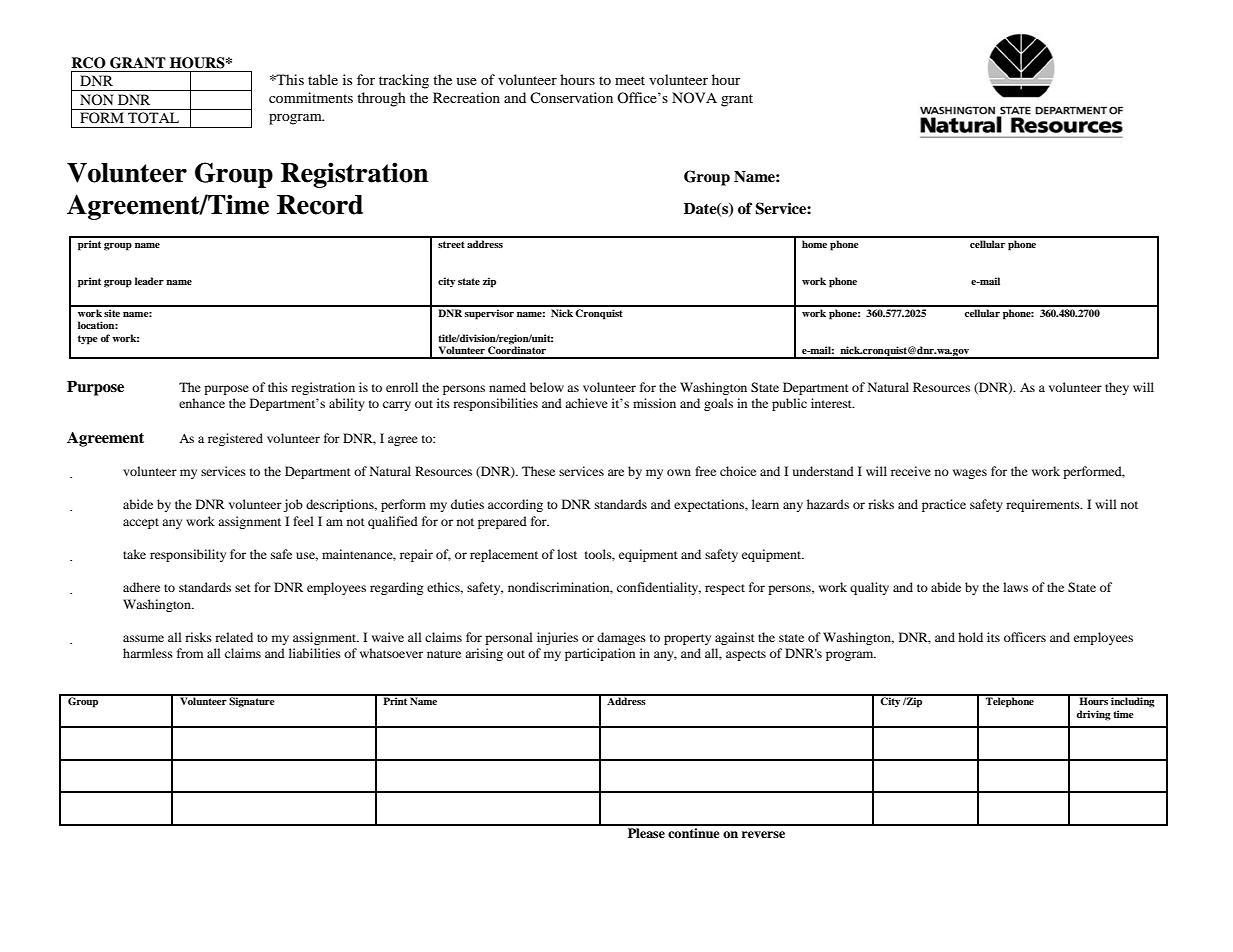 This image has height=952, width=1233. Describe the element at coordinates (1015, 587) in the image. I see `laws` at that location.
